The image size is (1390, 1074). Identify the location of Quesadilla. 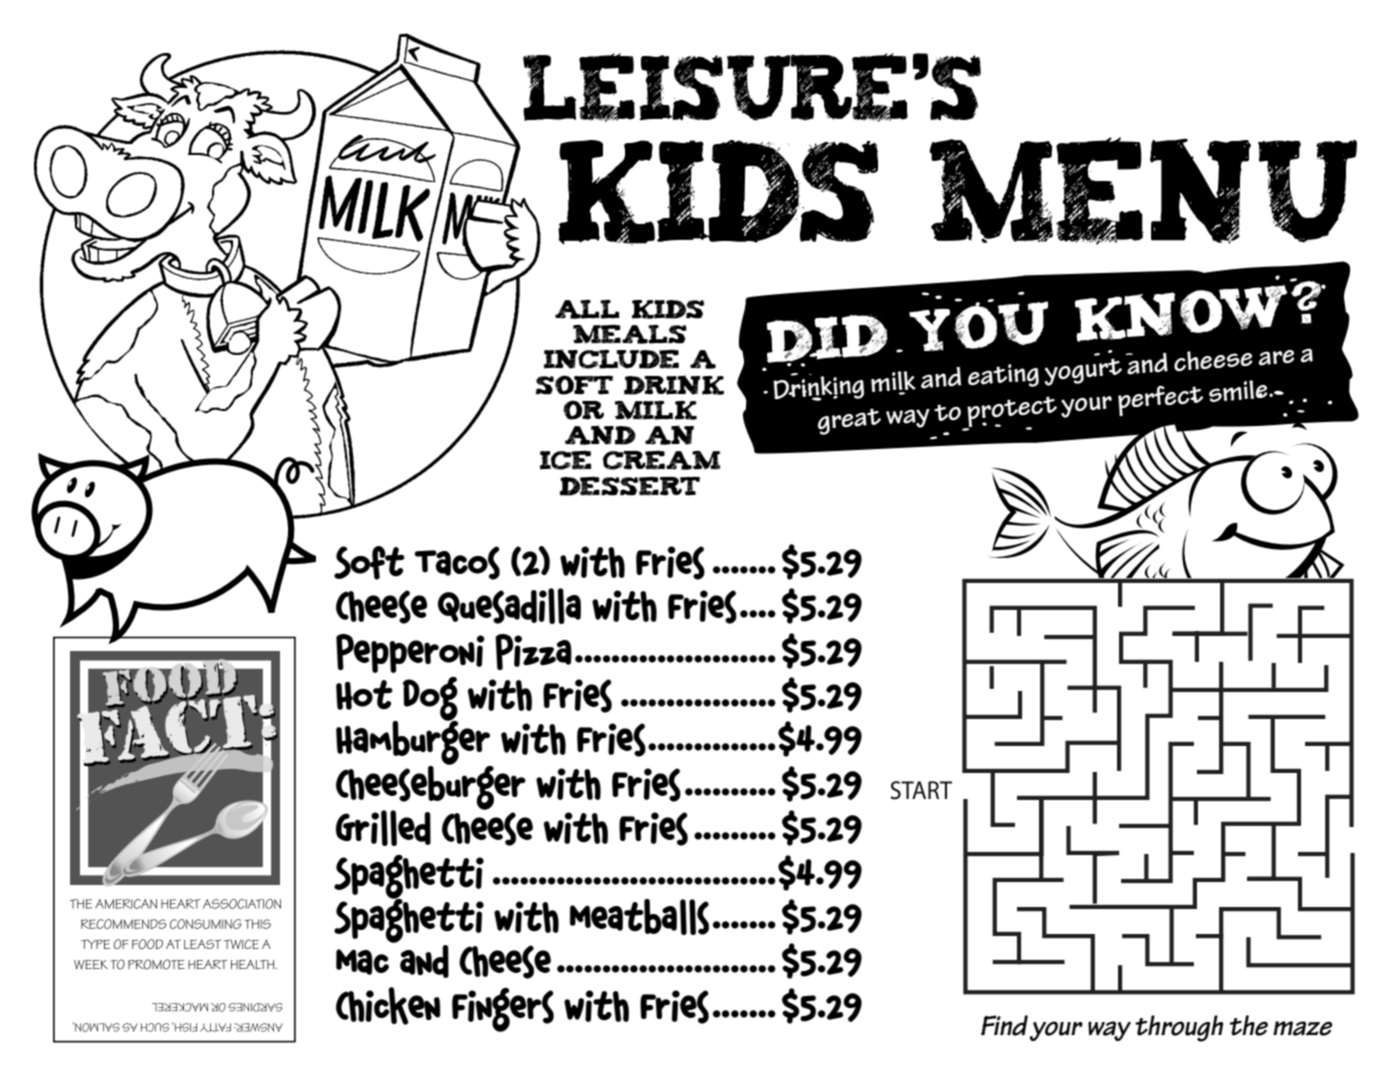
(509, 606).
